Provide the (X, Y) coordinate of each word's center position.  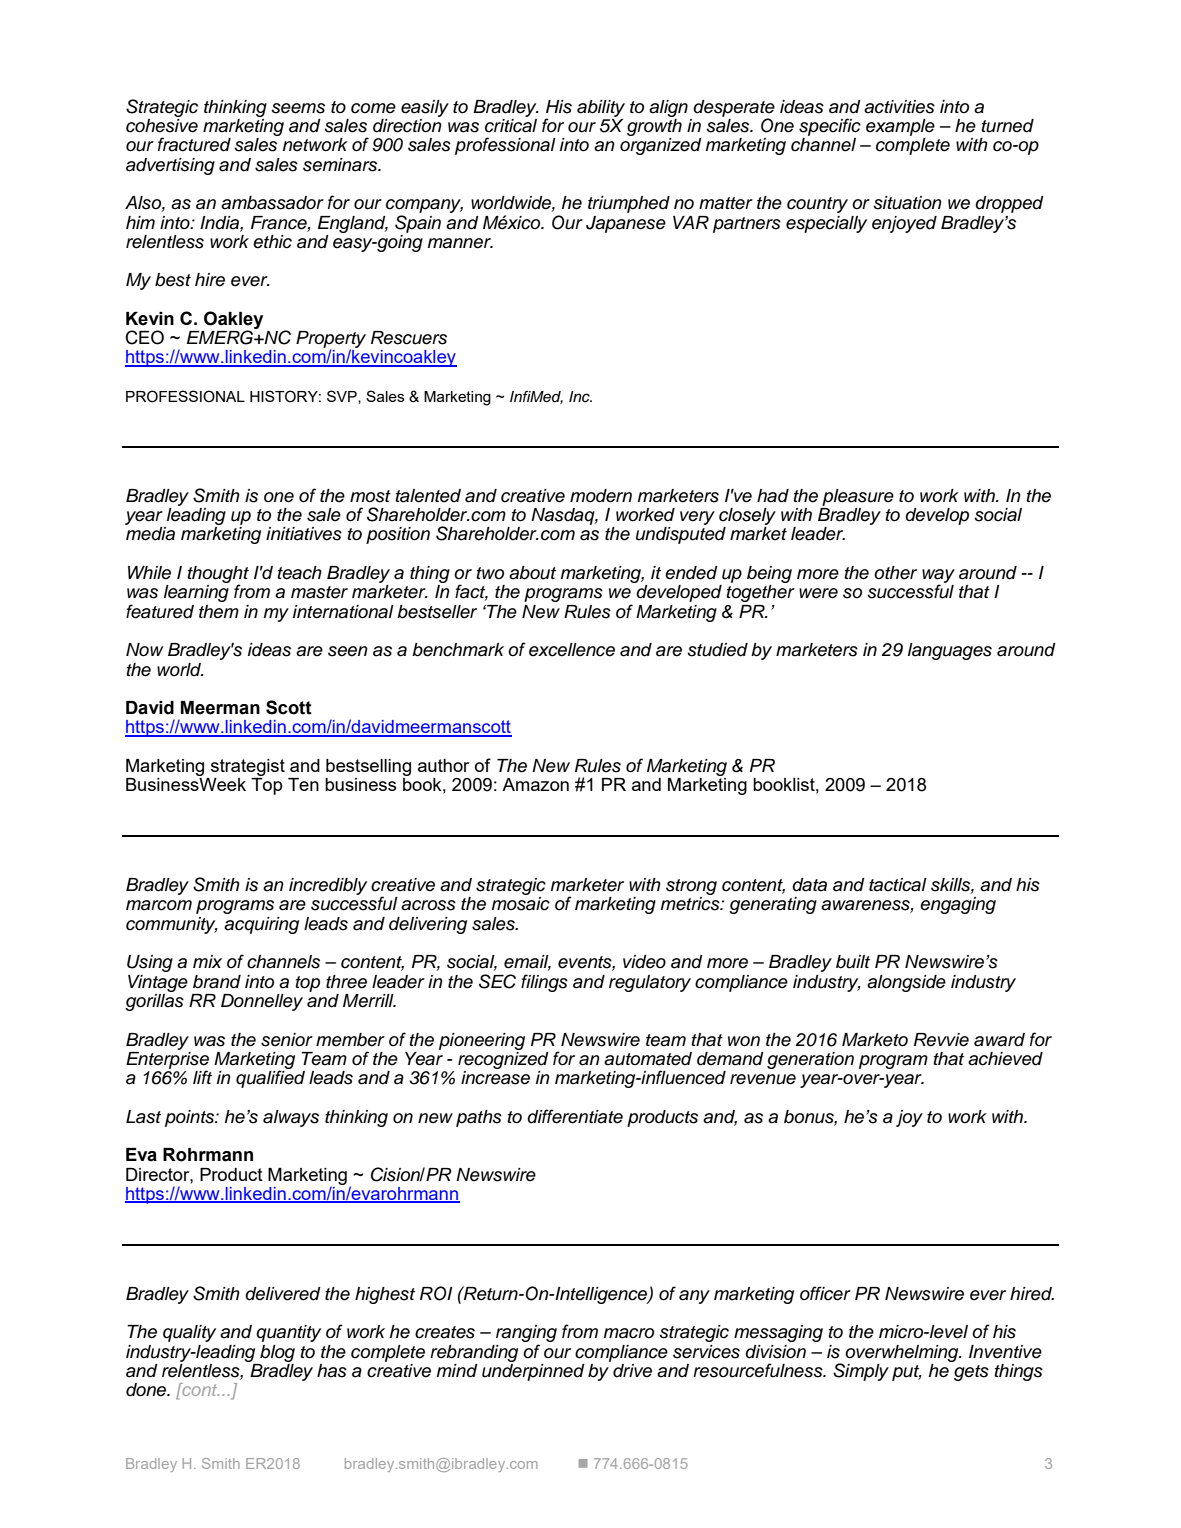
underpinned (533, 1371)
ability (601, 108)
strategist (248, 767)
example (900, 127)
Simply (861, 1372)
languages (950, 651)
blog (277, 1353)
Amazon (535, 784)
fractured (194, 144)
